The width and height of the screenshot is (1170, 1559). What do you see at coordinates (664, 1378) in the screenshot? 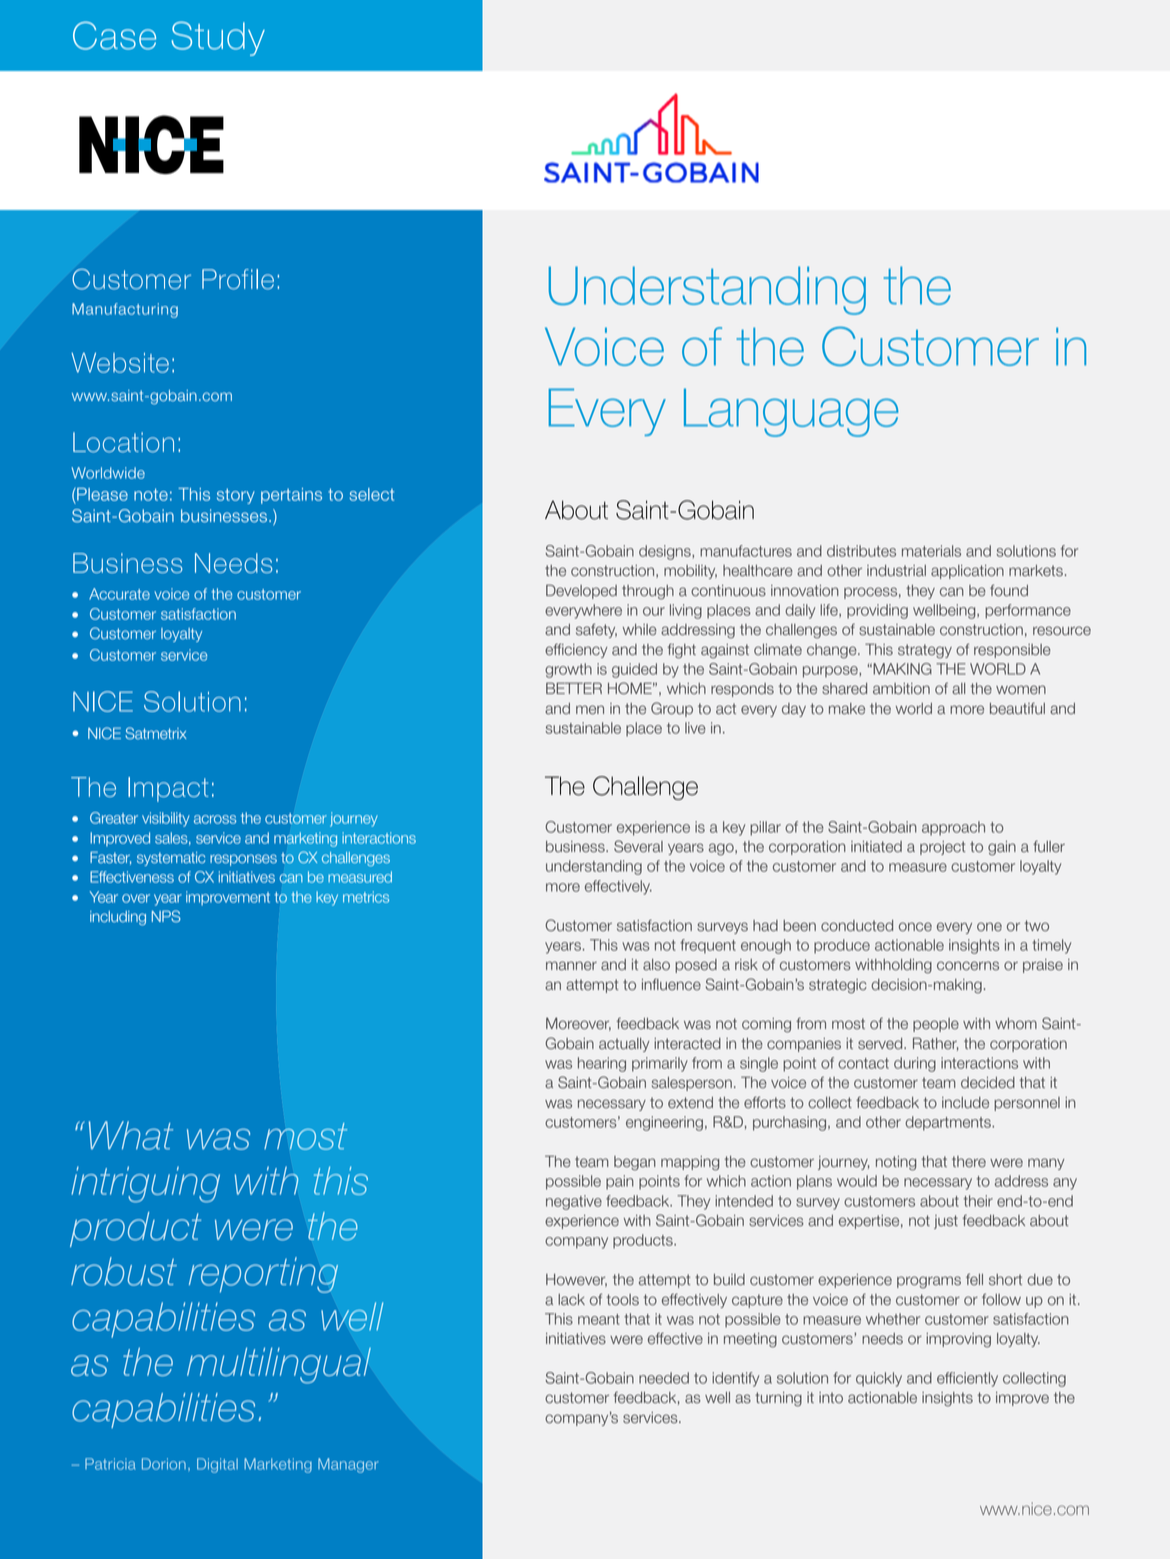
I see `needed` at bounding box center [664, 1378].
